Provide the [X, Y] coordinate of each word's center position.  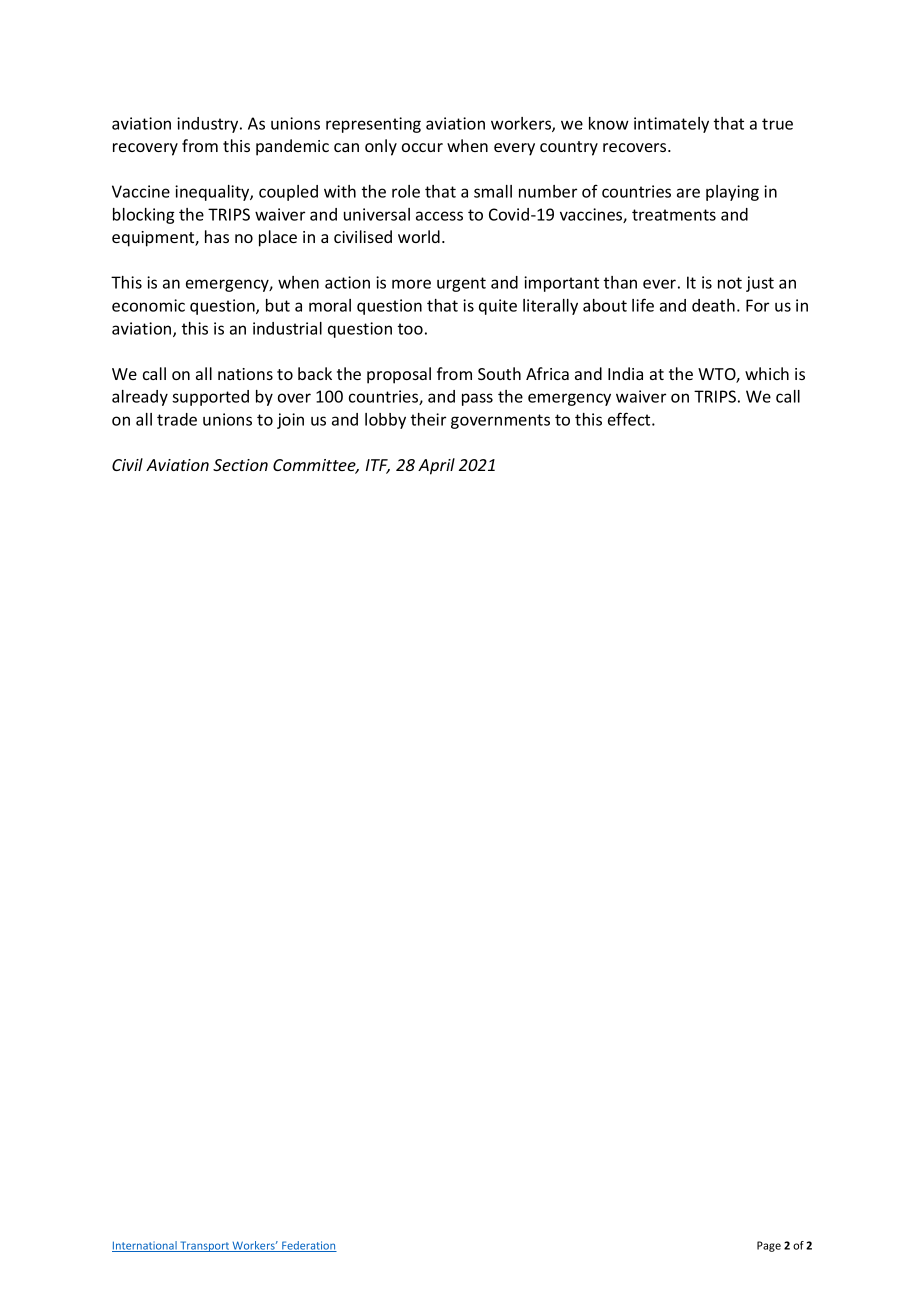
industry [209, 125]
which [767, 373]
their [428, 419]
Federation [308, 1246]
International [145, 1246]
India [625, 373]
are [688, 193]
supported [210, 398]
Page [769, 1246]
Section [240, 465]
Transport [204, 1246]
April [436, 466]
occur [422, 147]
